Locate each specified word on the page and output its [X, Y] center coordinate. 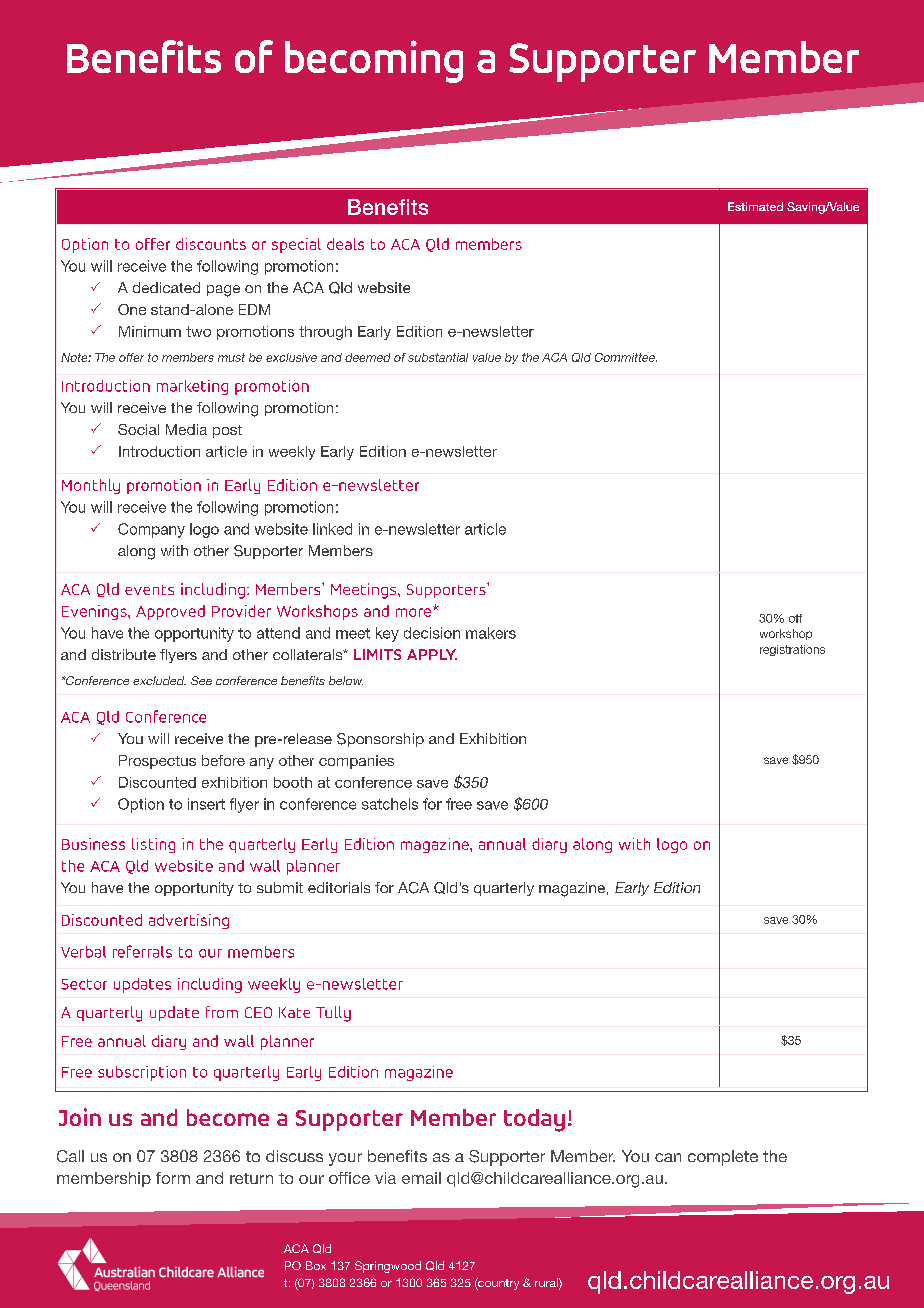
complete [723, 1158]
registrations [792, 650]
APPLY [432, 654]
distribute [124, 654]
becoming [374, 61]
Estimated [755, 206]
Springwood [388, 1267]
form [173, 1178]
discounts [211, 244]
